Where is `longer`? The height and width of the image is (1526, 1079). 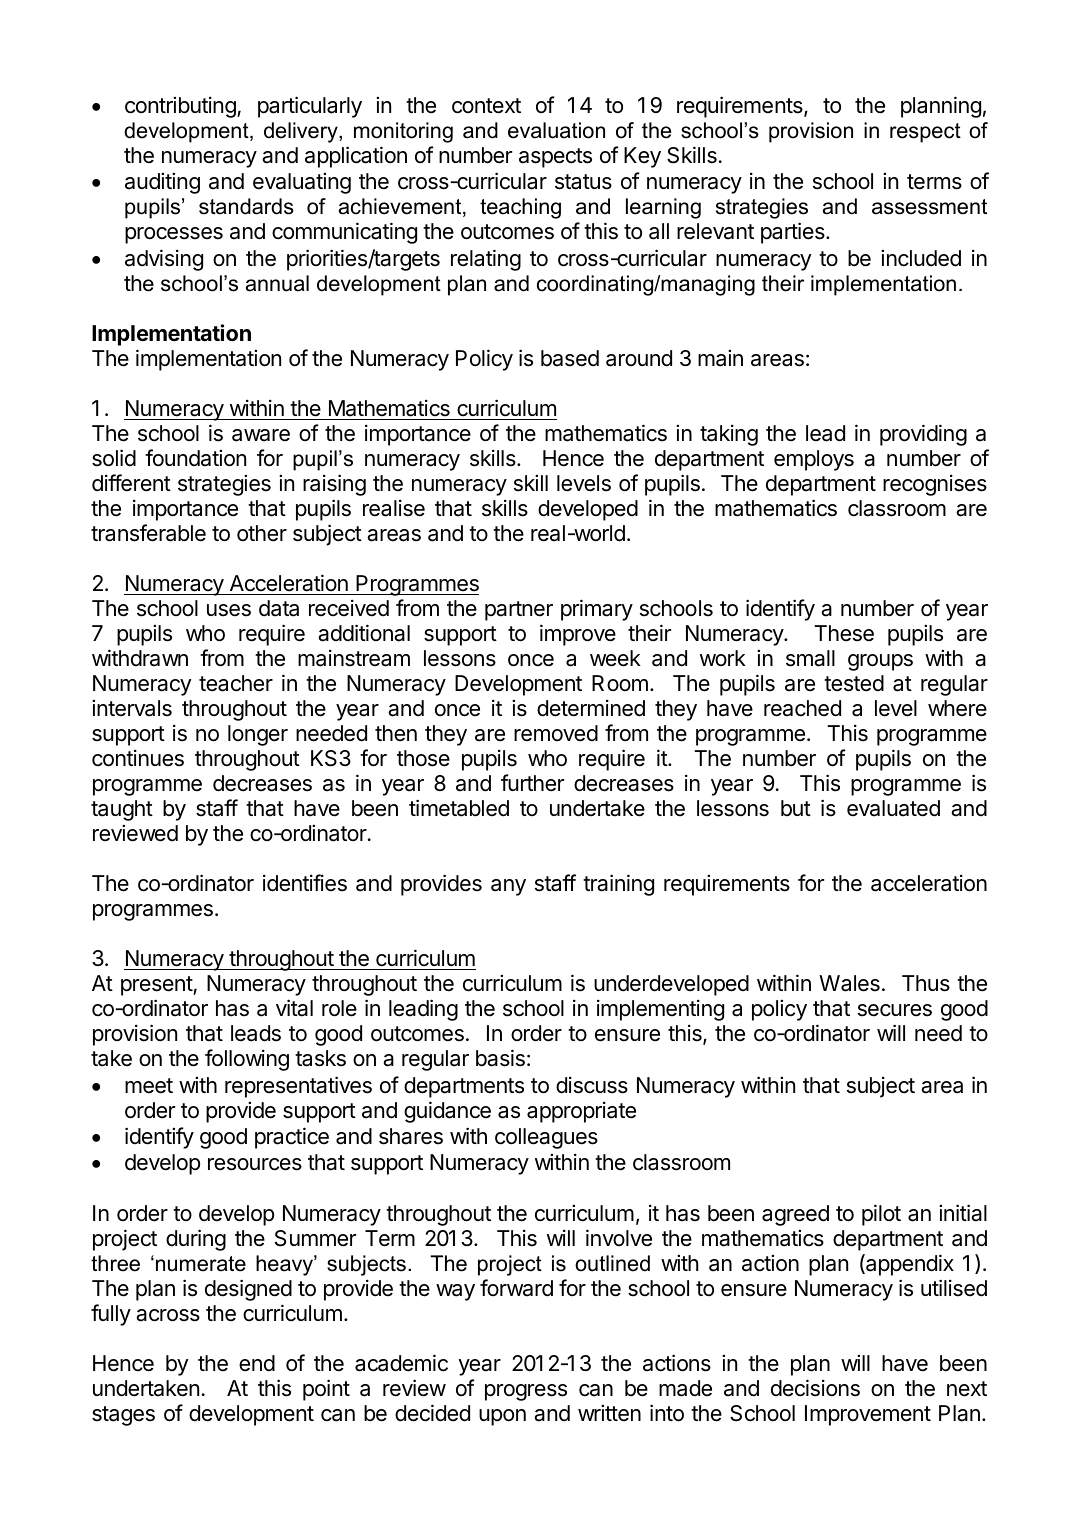
longer is located at coordinates (258, 735).
